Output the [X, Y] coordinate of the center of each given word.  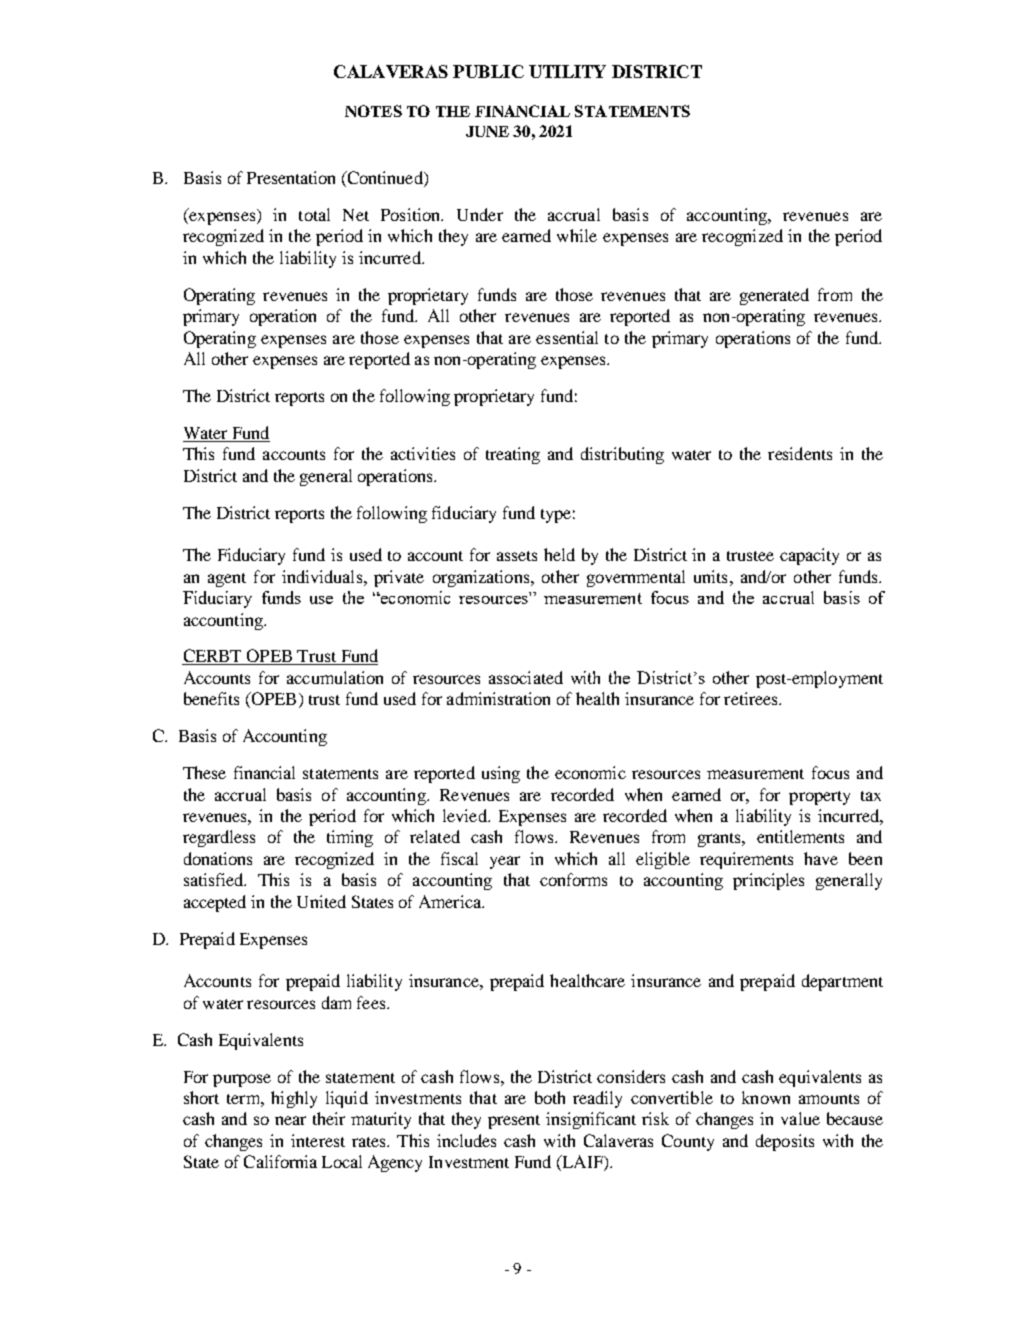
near [290, 1120]
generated [774, 296]
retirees [752, 698]
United [321, 901]
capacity [809, 556]
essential [567, 337]
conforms [573, 879]
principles [768, 881]
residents [800, 453]
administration [498, 698]
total [314, 214]
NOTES [373, 111]
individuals [322, 576]
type [556, 516]
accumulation [335, 677]
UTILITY [567, 71]
